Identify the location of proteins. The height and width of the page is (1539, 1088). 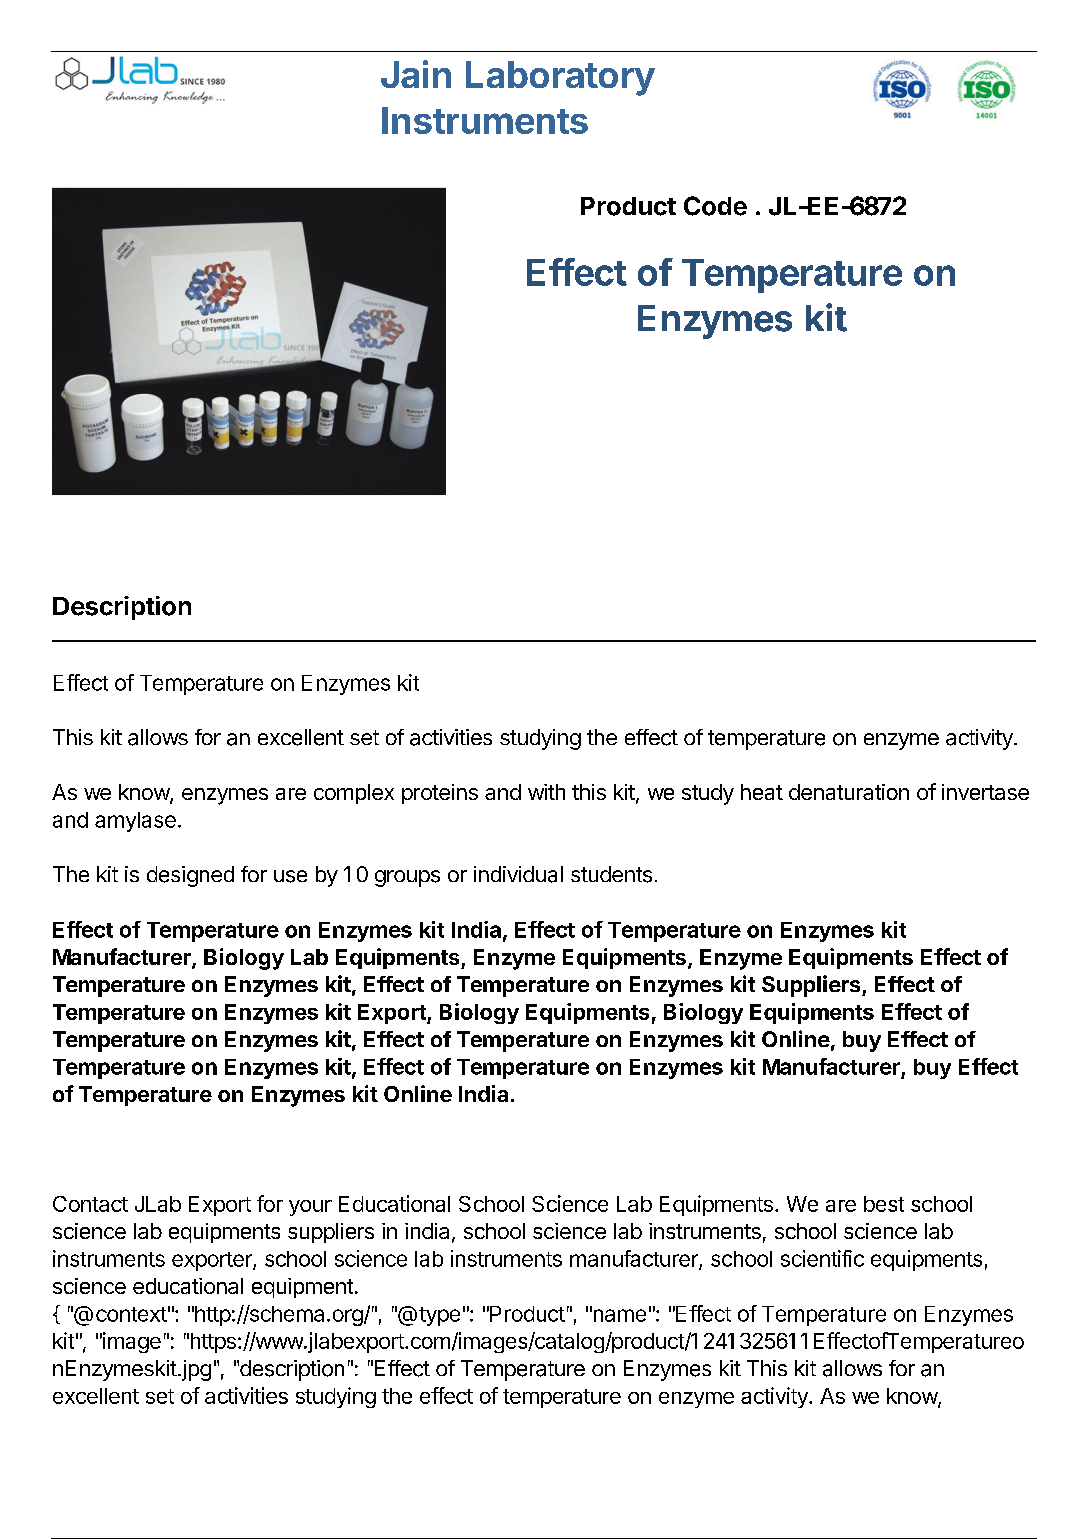
(440, 794).
